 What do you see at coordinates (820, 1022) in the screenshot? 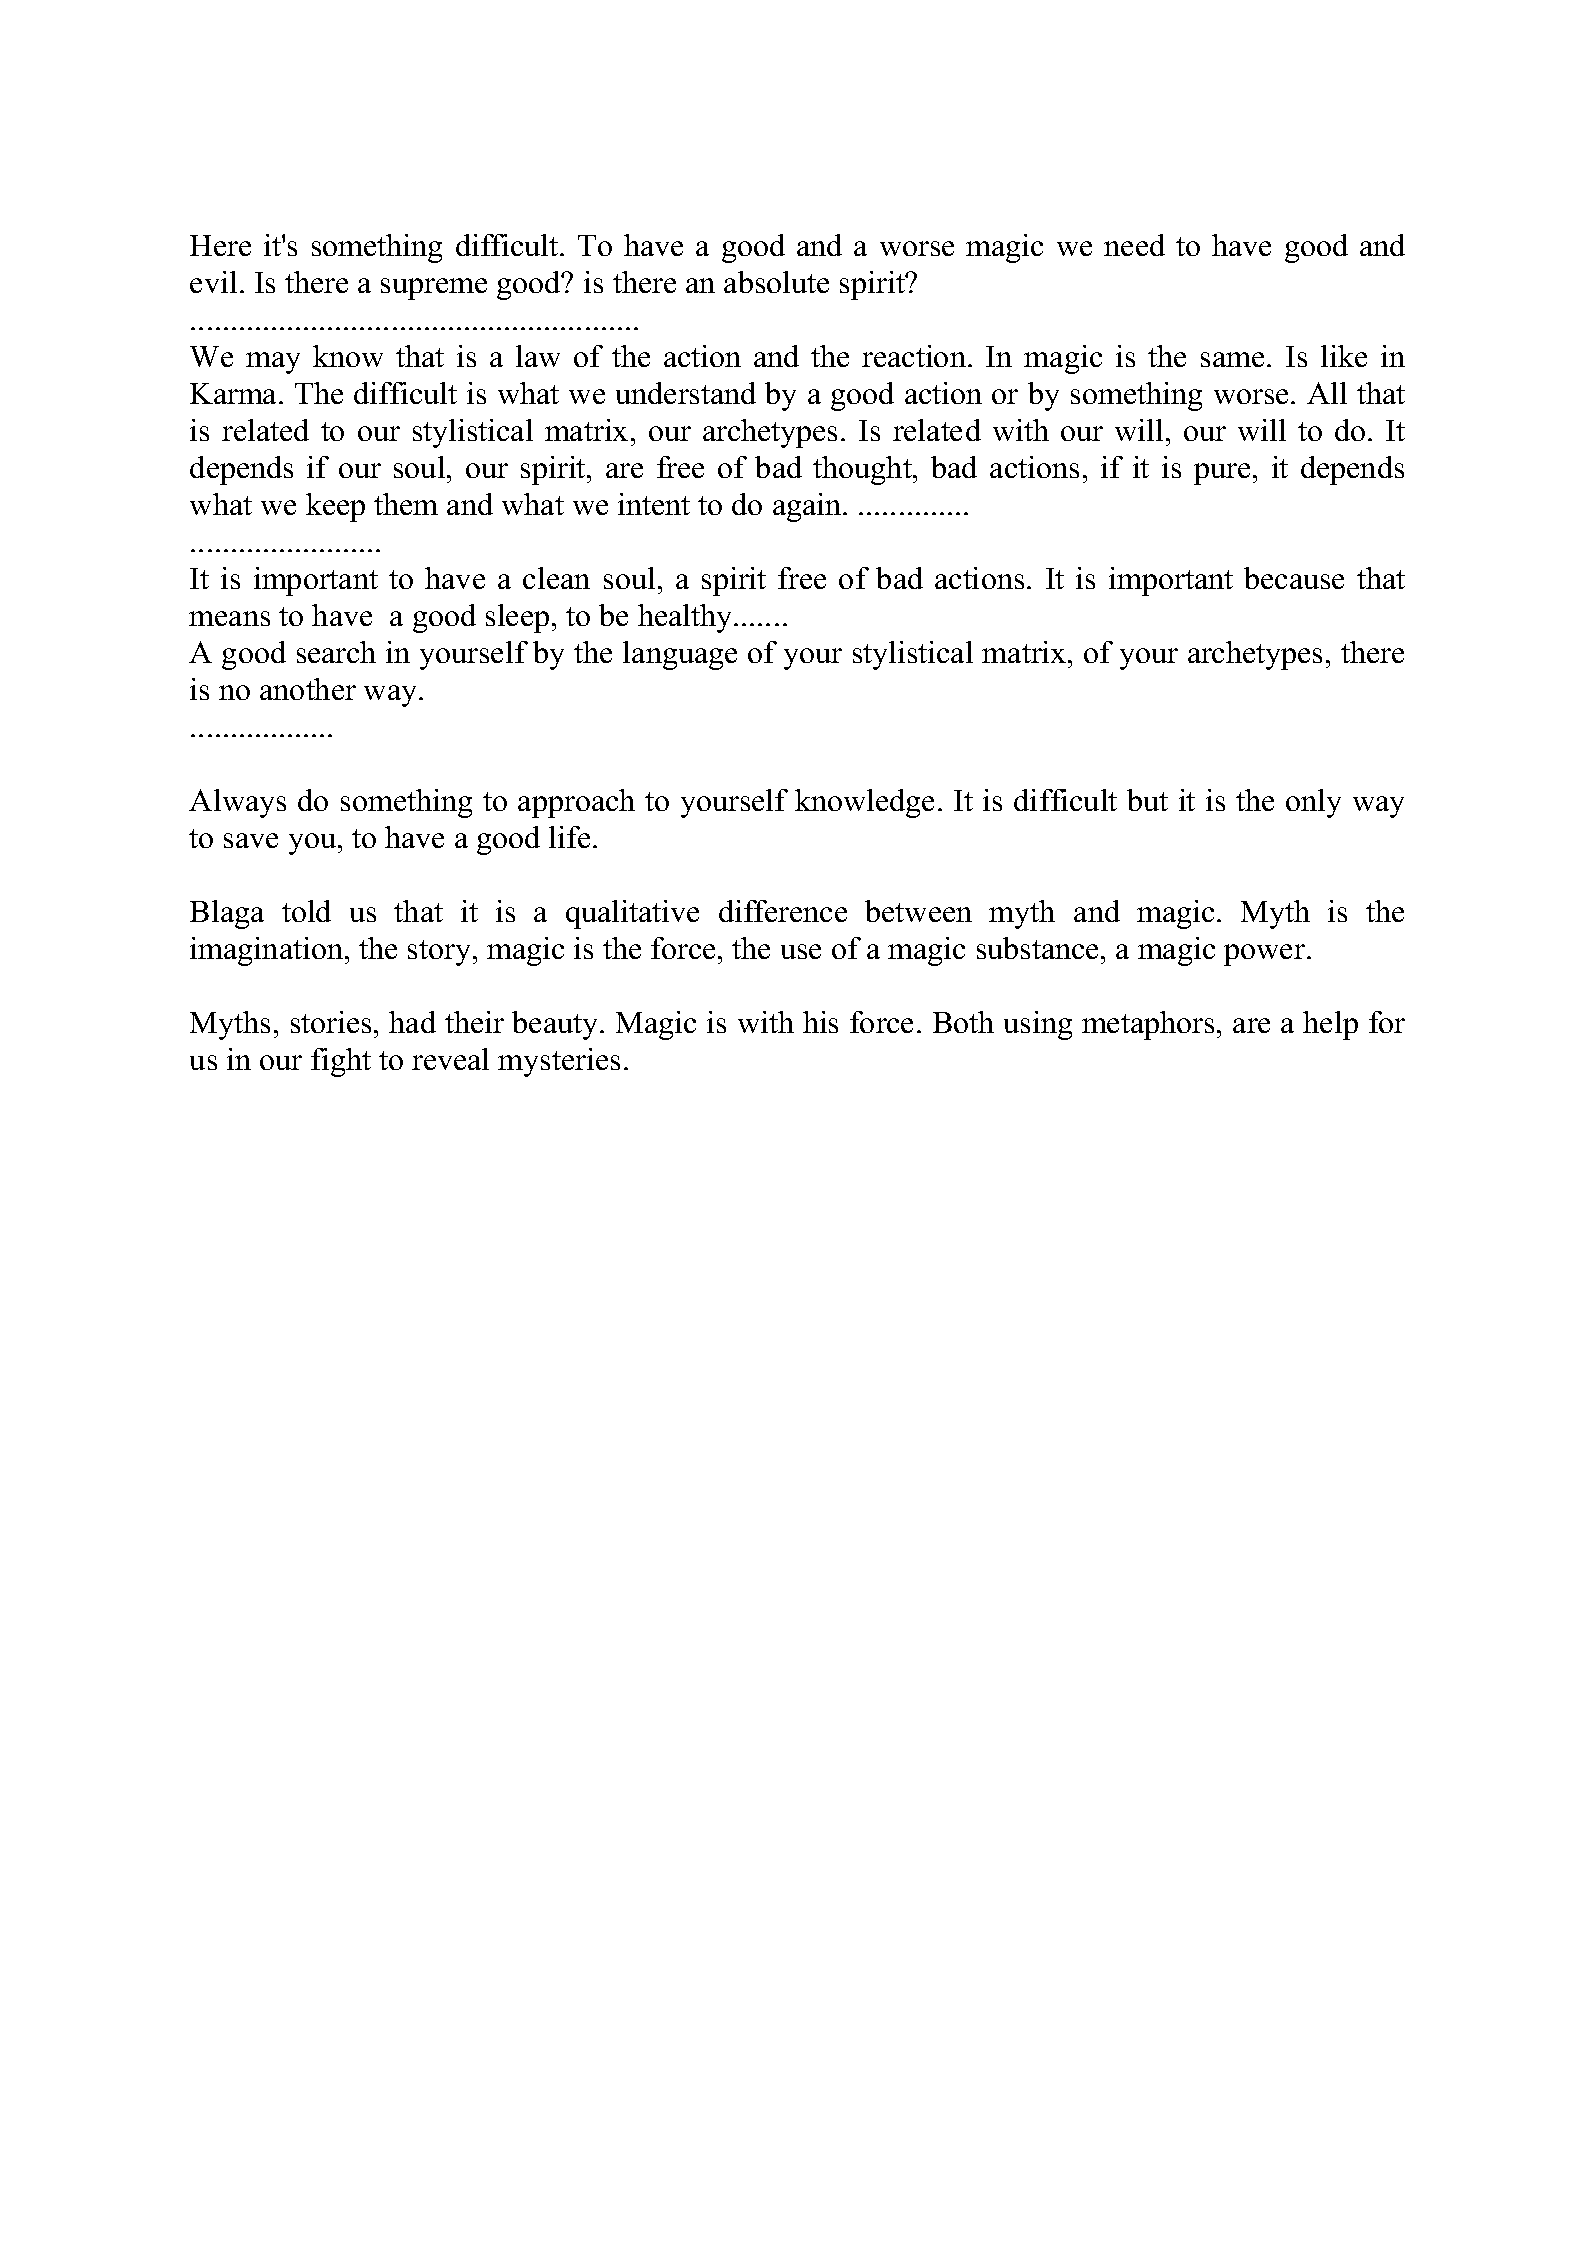
I see `his` at bounding box center [820, 1022].
